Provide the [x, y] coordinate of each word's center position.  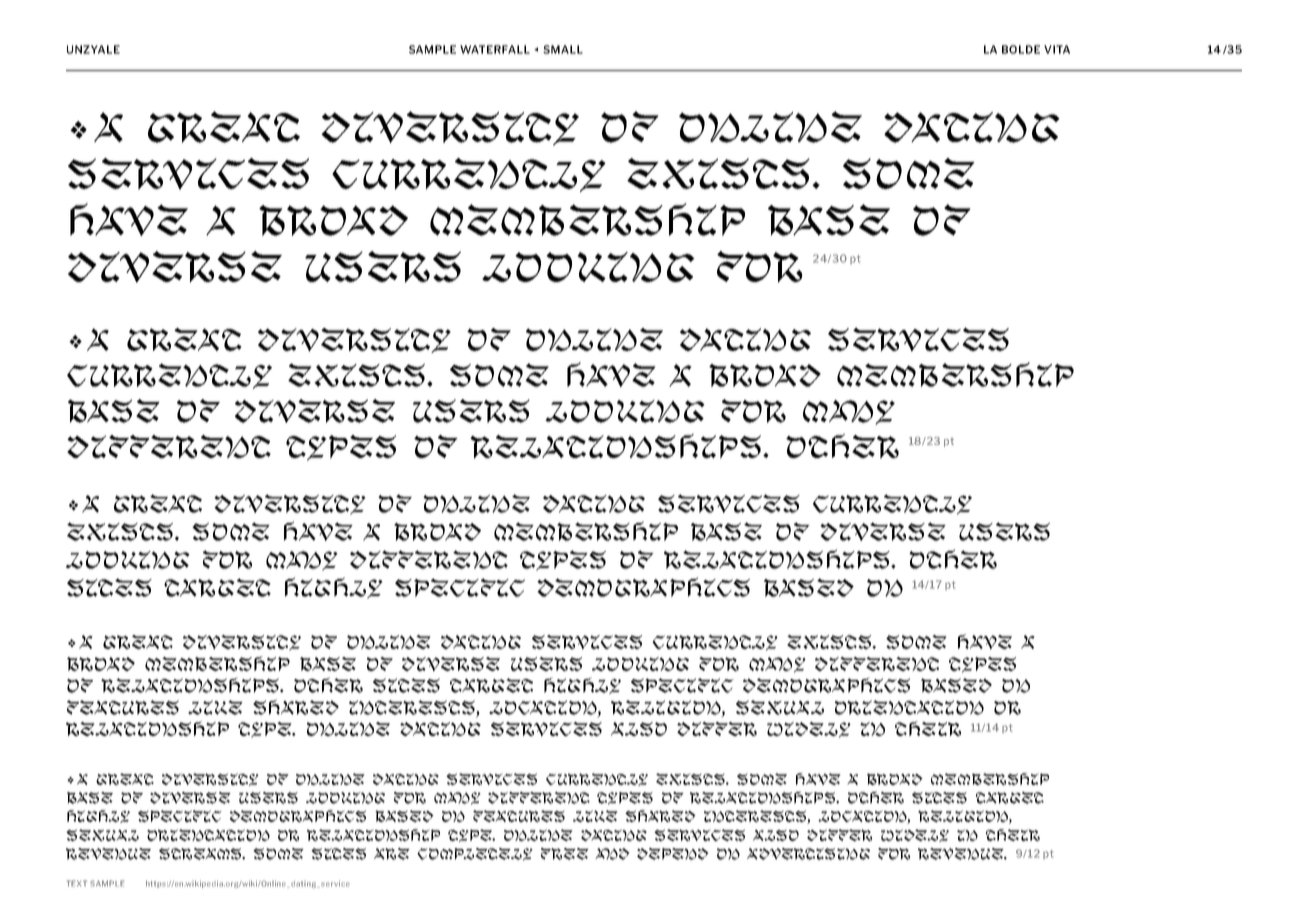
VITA [1057, 49]
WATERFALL [495, 49]
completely [475, 854]
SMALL [563, 49]
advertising [808, 854]
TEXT [77, 883]
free [565, 854]
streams [202, 854]
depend [673, 854]
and [612, 854]
